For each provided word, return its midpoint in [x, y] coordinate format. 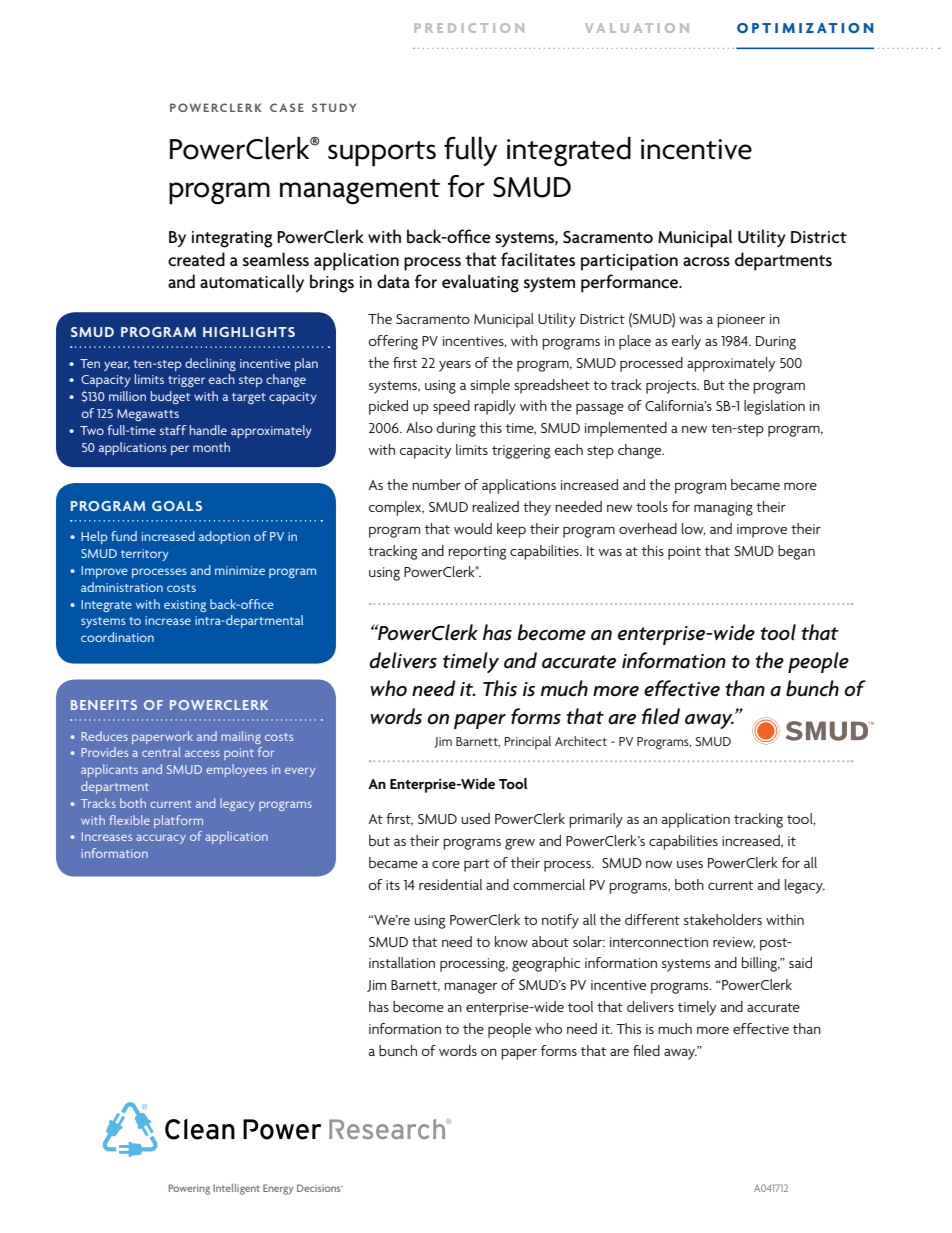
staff [173, 430]
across [706, 261]
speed [451, 407]
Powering [189, 1189]
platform [178, 821]
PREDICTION [469, 28]
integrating [232, 239]
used [475, 818]
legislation [774, 407]
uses [690, 864]
